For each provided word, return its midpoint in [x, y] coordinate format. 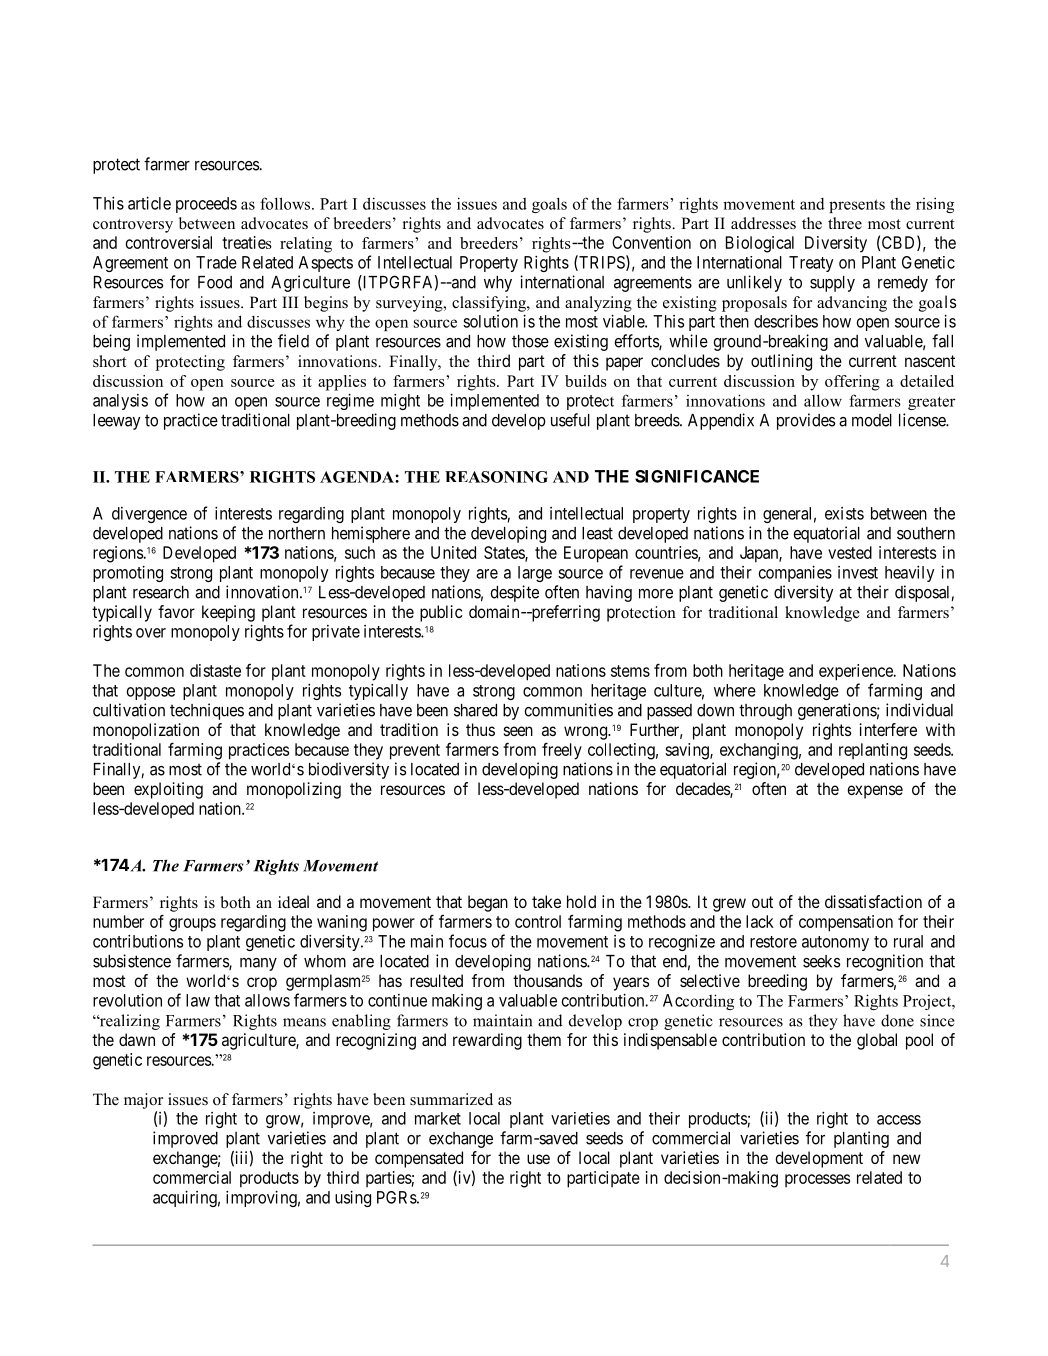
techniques [207, 711]
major [143, 1101]
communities [568, 710]
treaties [247, 242]
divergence [149, 515]
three [845, 223]
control [538, 921]
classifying [490, 304]
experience [857, 672]
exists [844, 513]
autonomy [835, 943]
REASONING [496, 477]
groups [192, 925]
